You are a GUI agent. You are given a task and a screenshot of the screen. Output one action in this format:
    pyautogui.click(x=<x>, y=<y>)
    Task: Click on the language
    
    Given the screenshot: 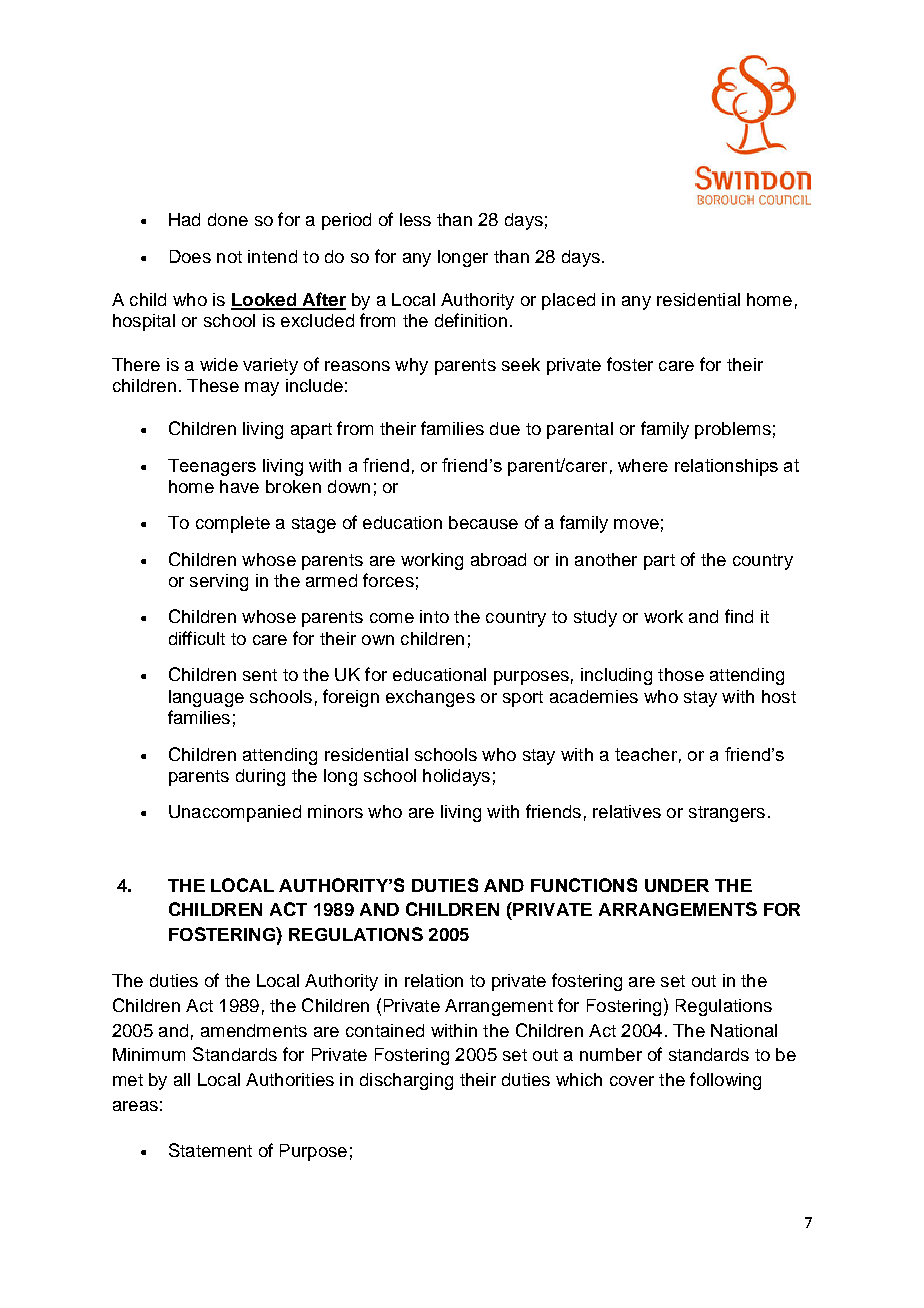 What is the action you would take?
    pyautogui.click(x=206, y=698)
